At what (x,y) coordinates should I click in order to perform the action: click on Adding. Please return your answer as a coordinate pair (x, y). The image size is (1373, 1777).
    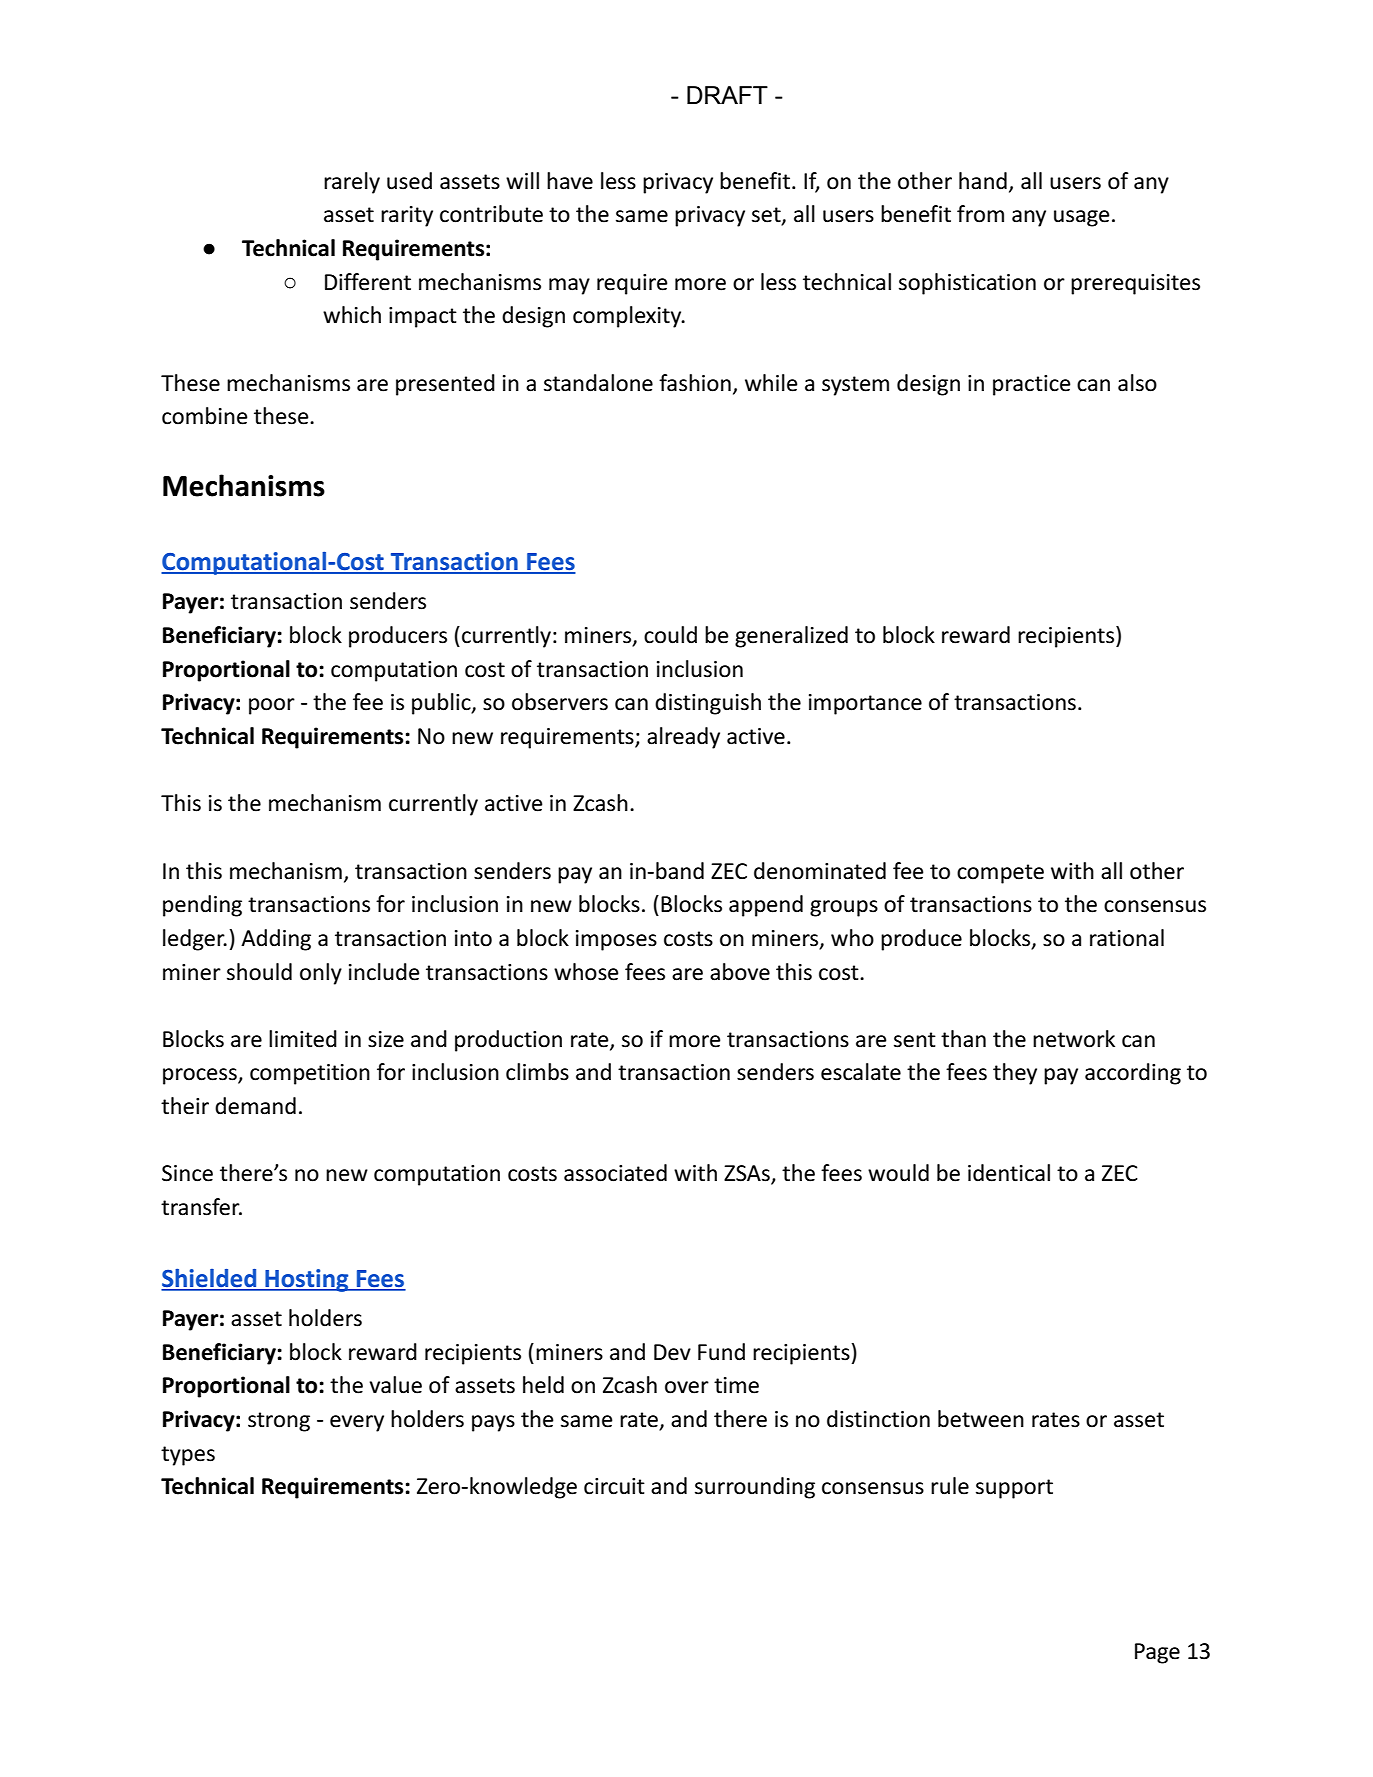
    Looking at the image, I should click on (276, 940).
